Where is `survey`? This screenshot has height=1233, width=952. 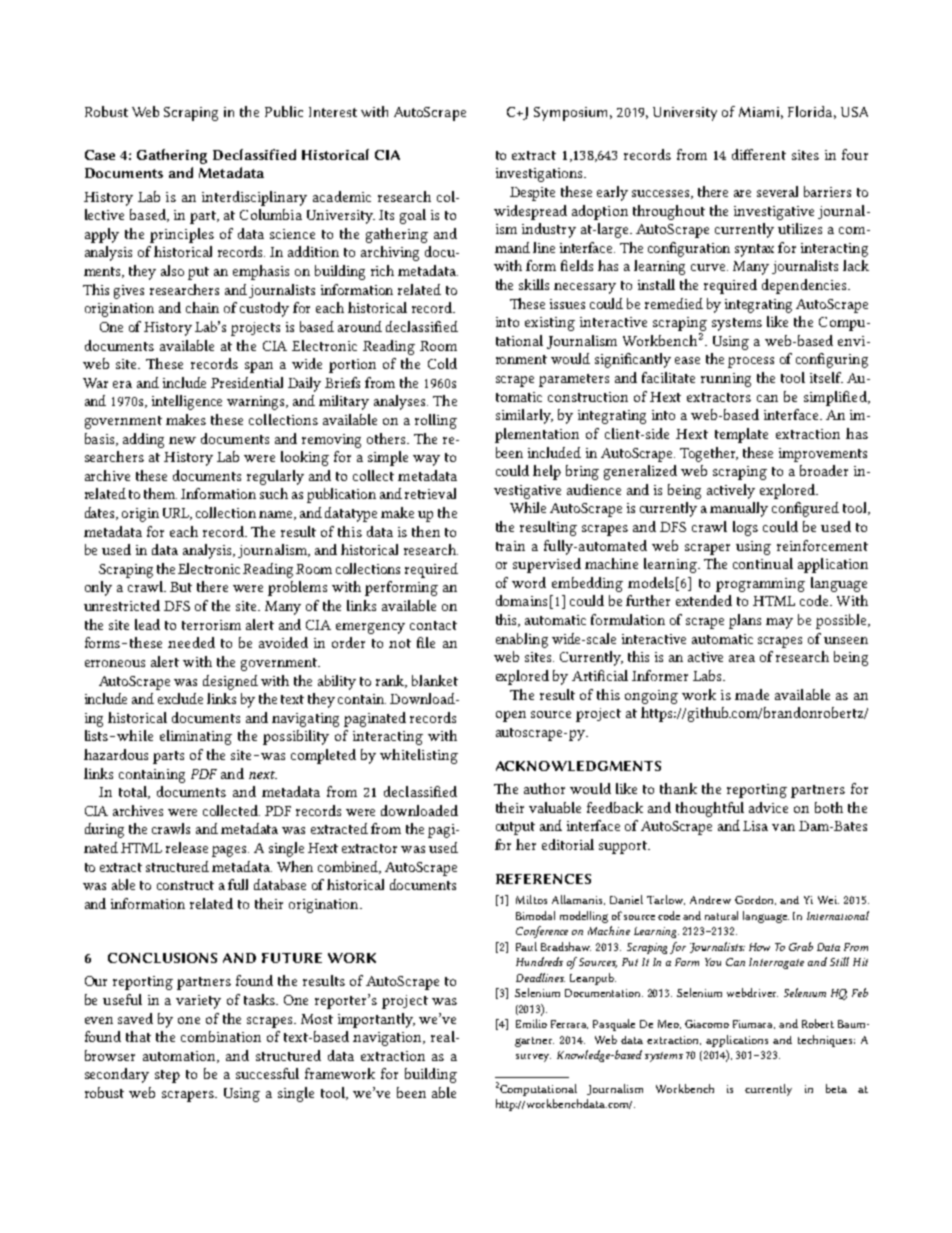 survey is located at coordinates (533, 1058).
